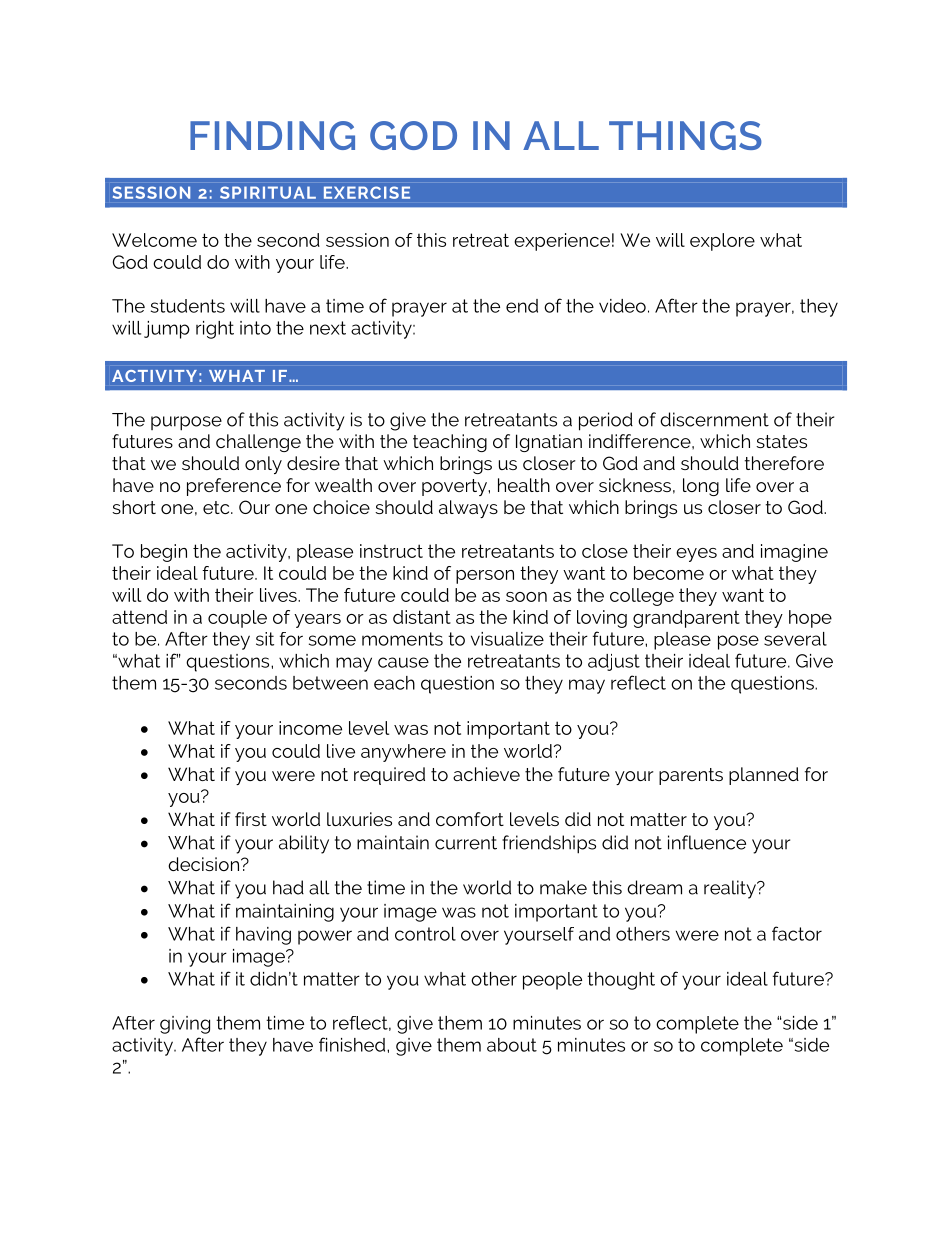  I want to click on THINGS, so click(685, 135).
